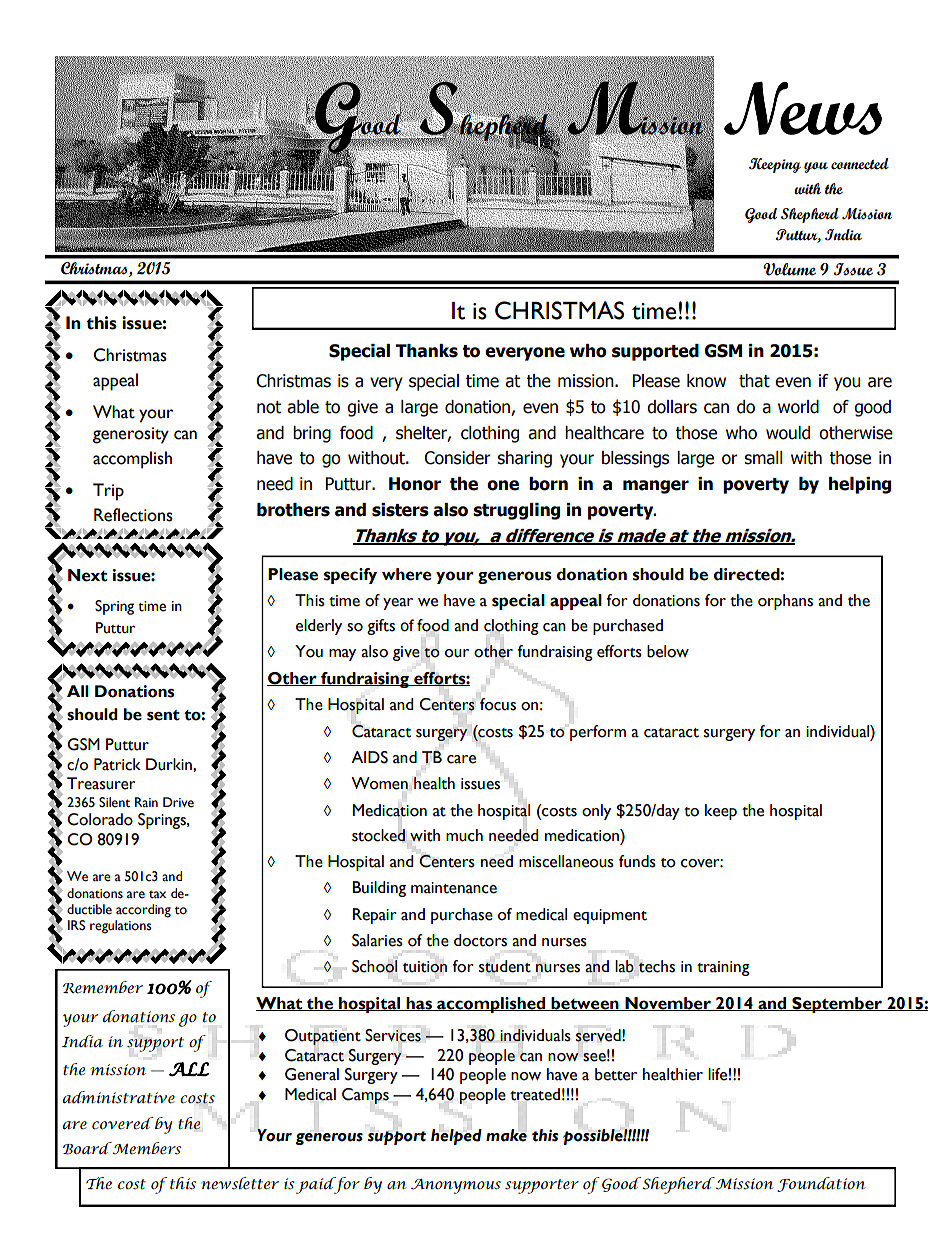  I want to click on helped, so click(456, 1137).
